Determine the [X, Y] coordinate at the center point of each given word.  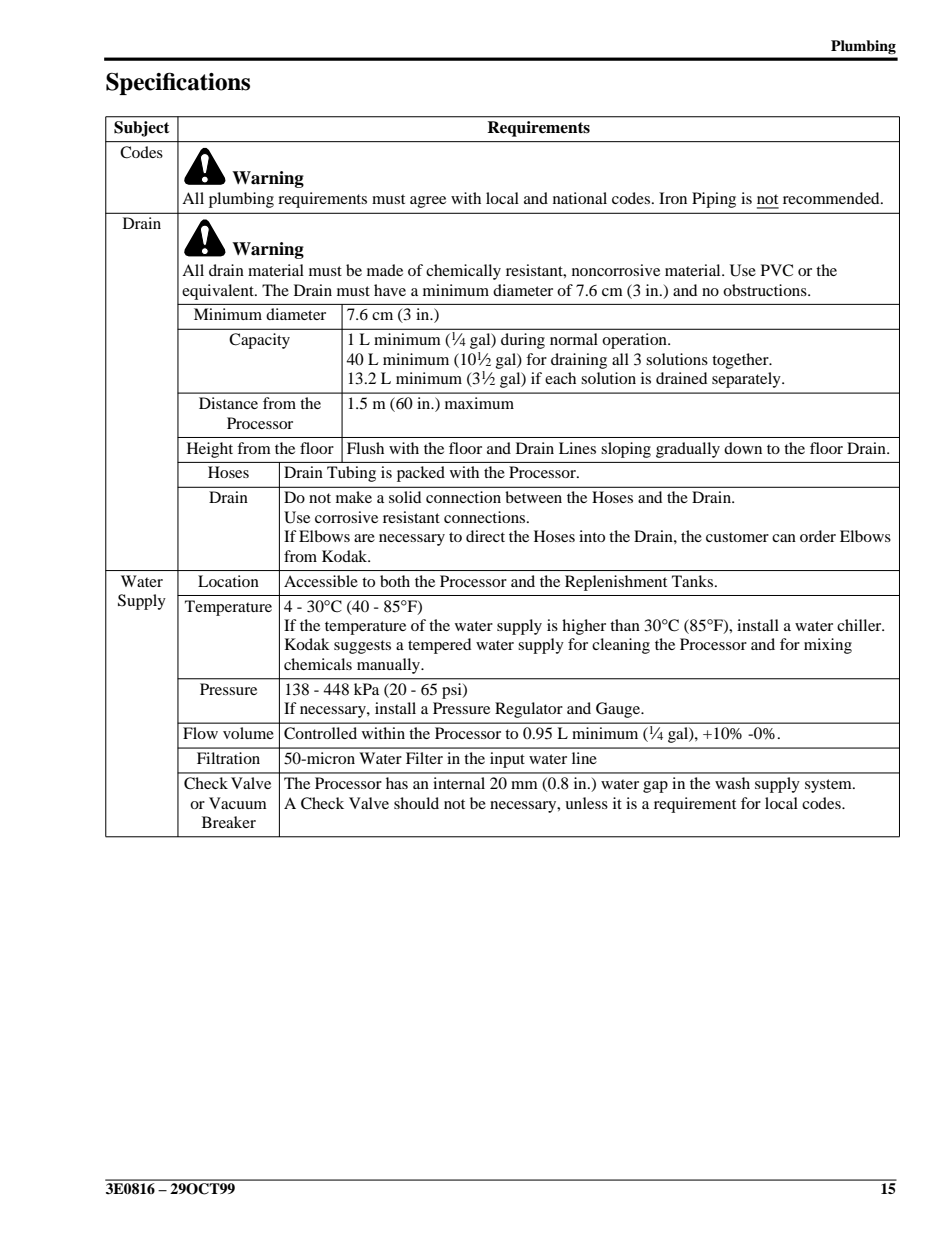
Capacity [259, 341]
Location [228, 581]
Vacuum [238, 803]
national [580, 198]
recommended [832, 198]
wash [732, 783]
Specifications [178, 83]
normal [574, 339]
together [741, 361]
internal [459, 783]
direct [485, 536]
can [784, 538]
